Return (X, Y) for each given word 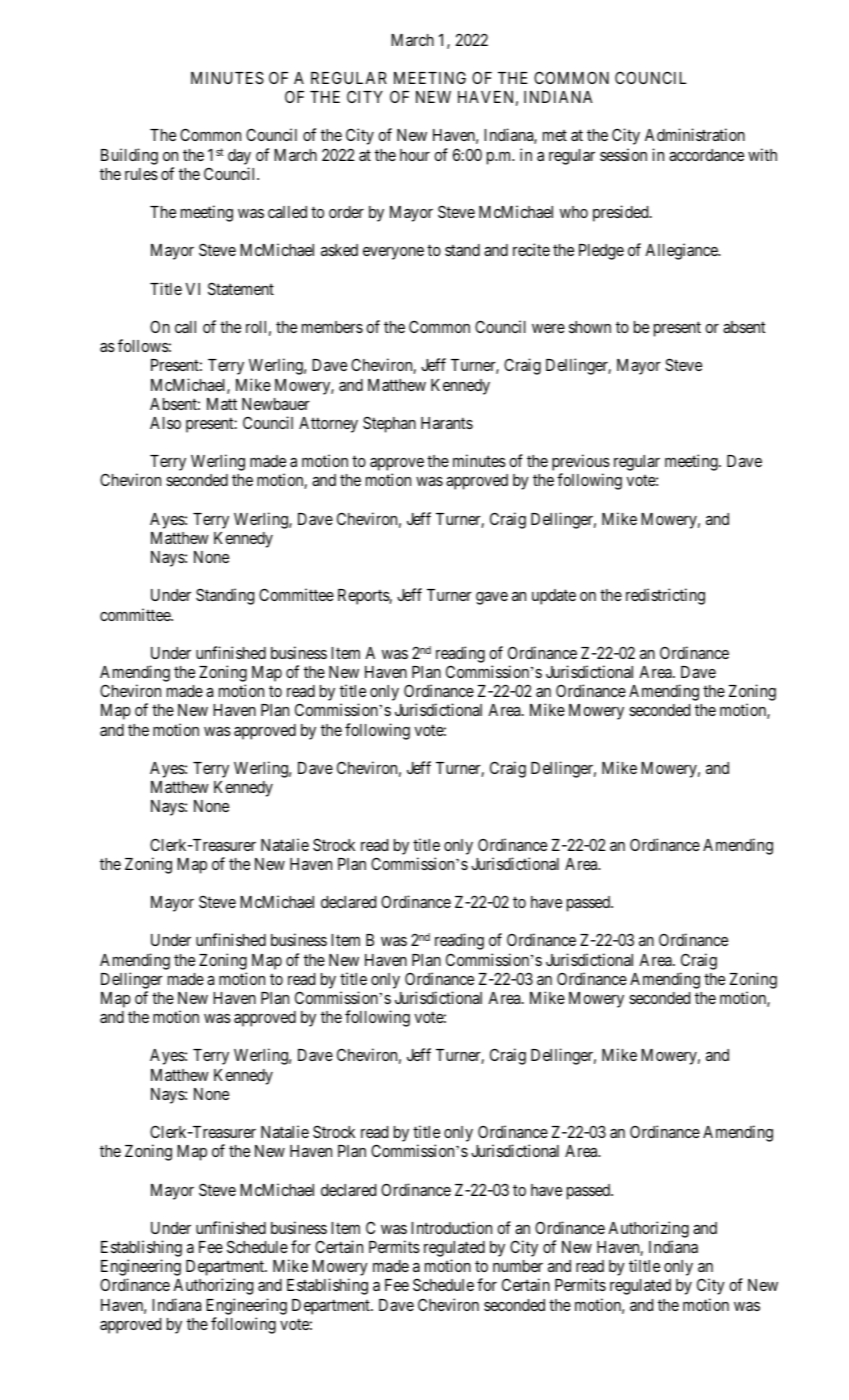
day (239, 157)
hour (415, 155)
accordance (706, 155)
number (518, 1266)
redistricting (665, 596)
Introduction (451, 1227)
